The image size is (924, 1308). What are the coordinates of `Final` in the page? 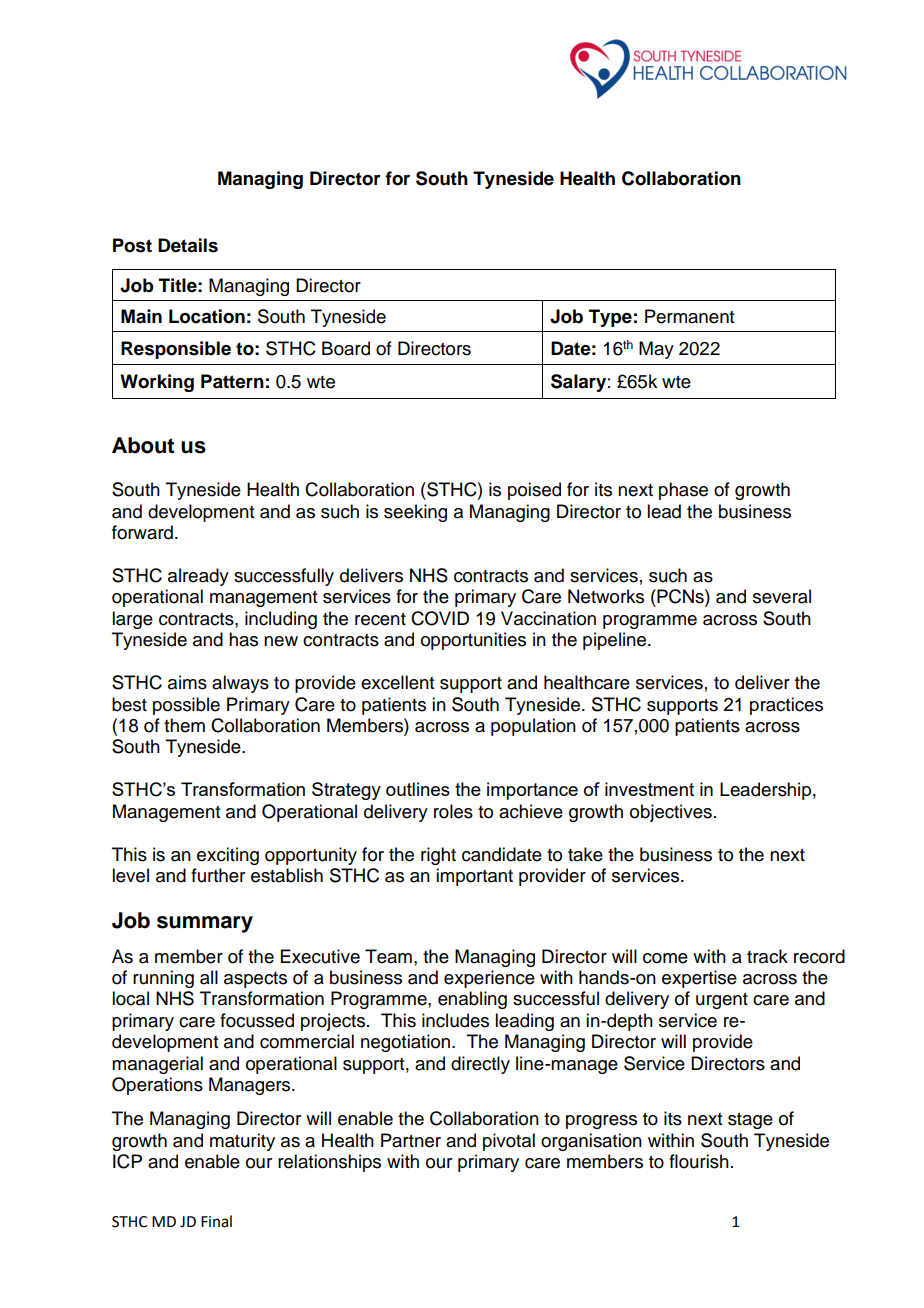 It's located at (216, 1221).
